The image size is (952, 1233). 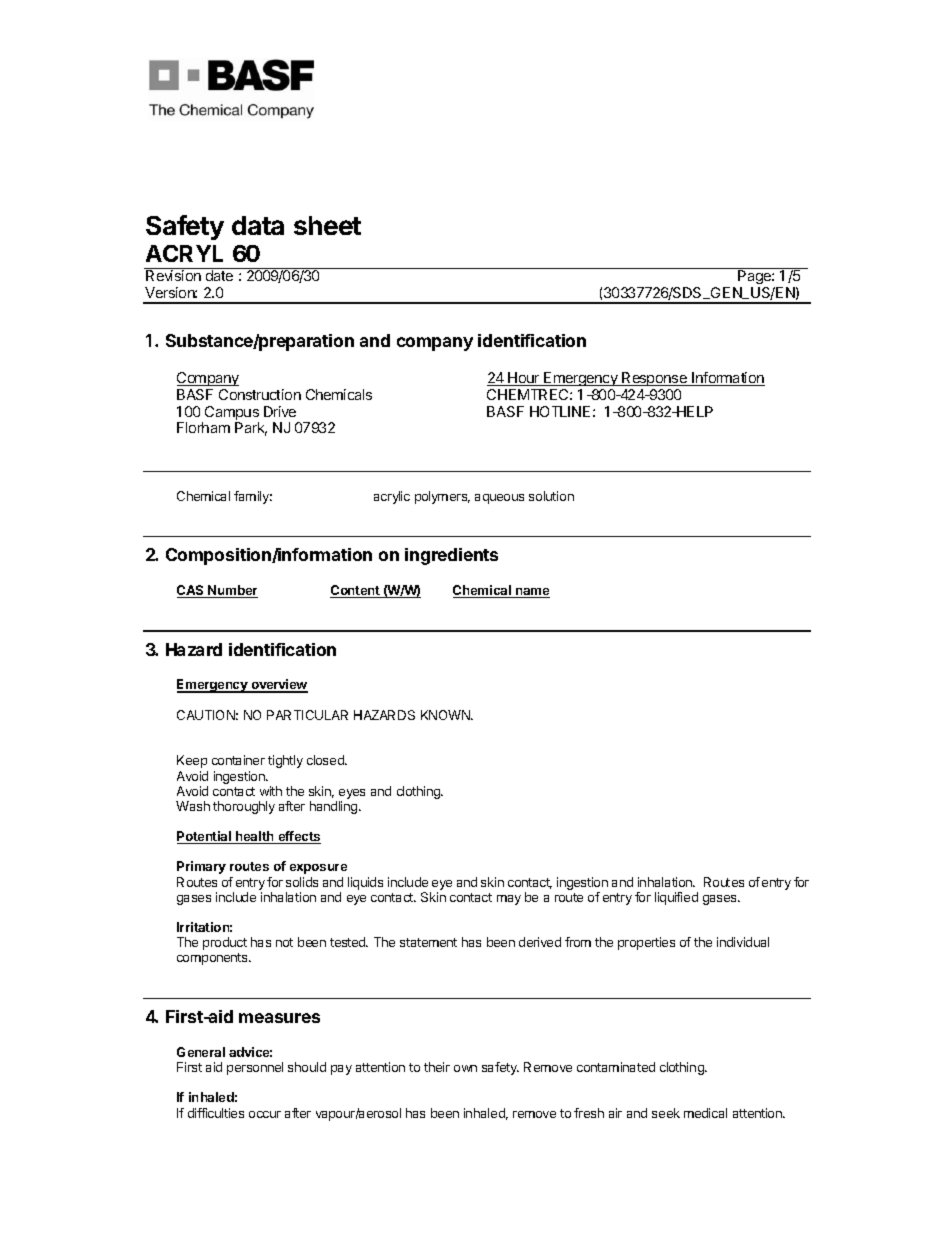 What do you see at coordinates (219, 275) in the document?
I see `date` at bounding box center [219, 275].
